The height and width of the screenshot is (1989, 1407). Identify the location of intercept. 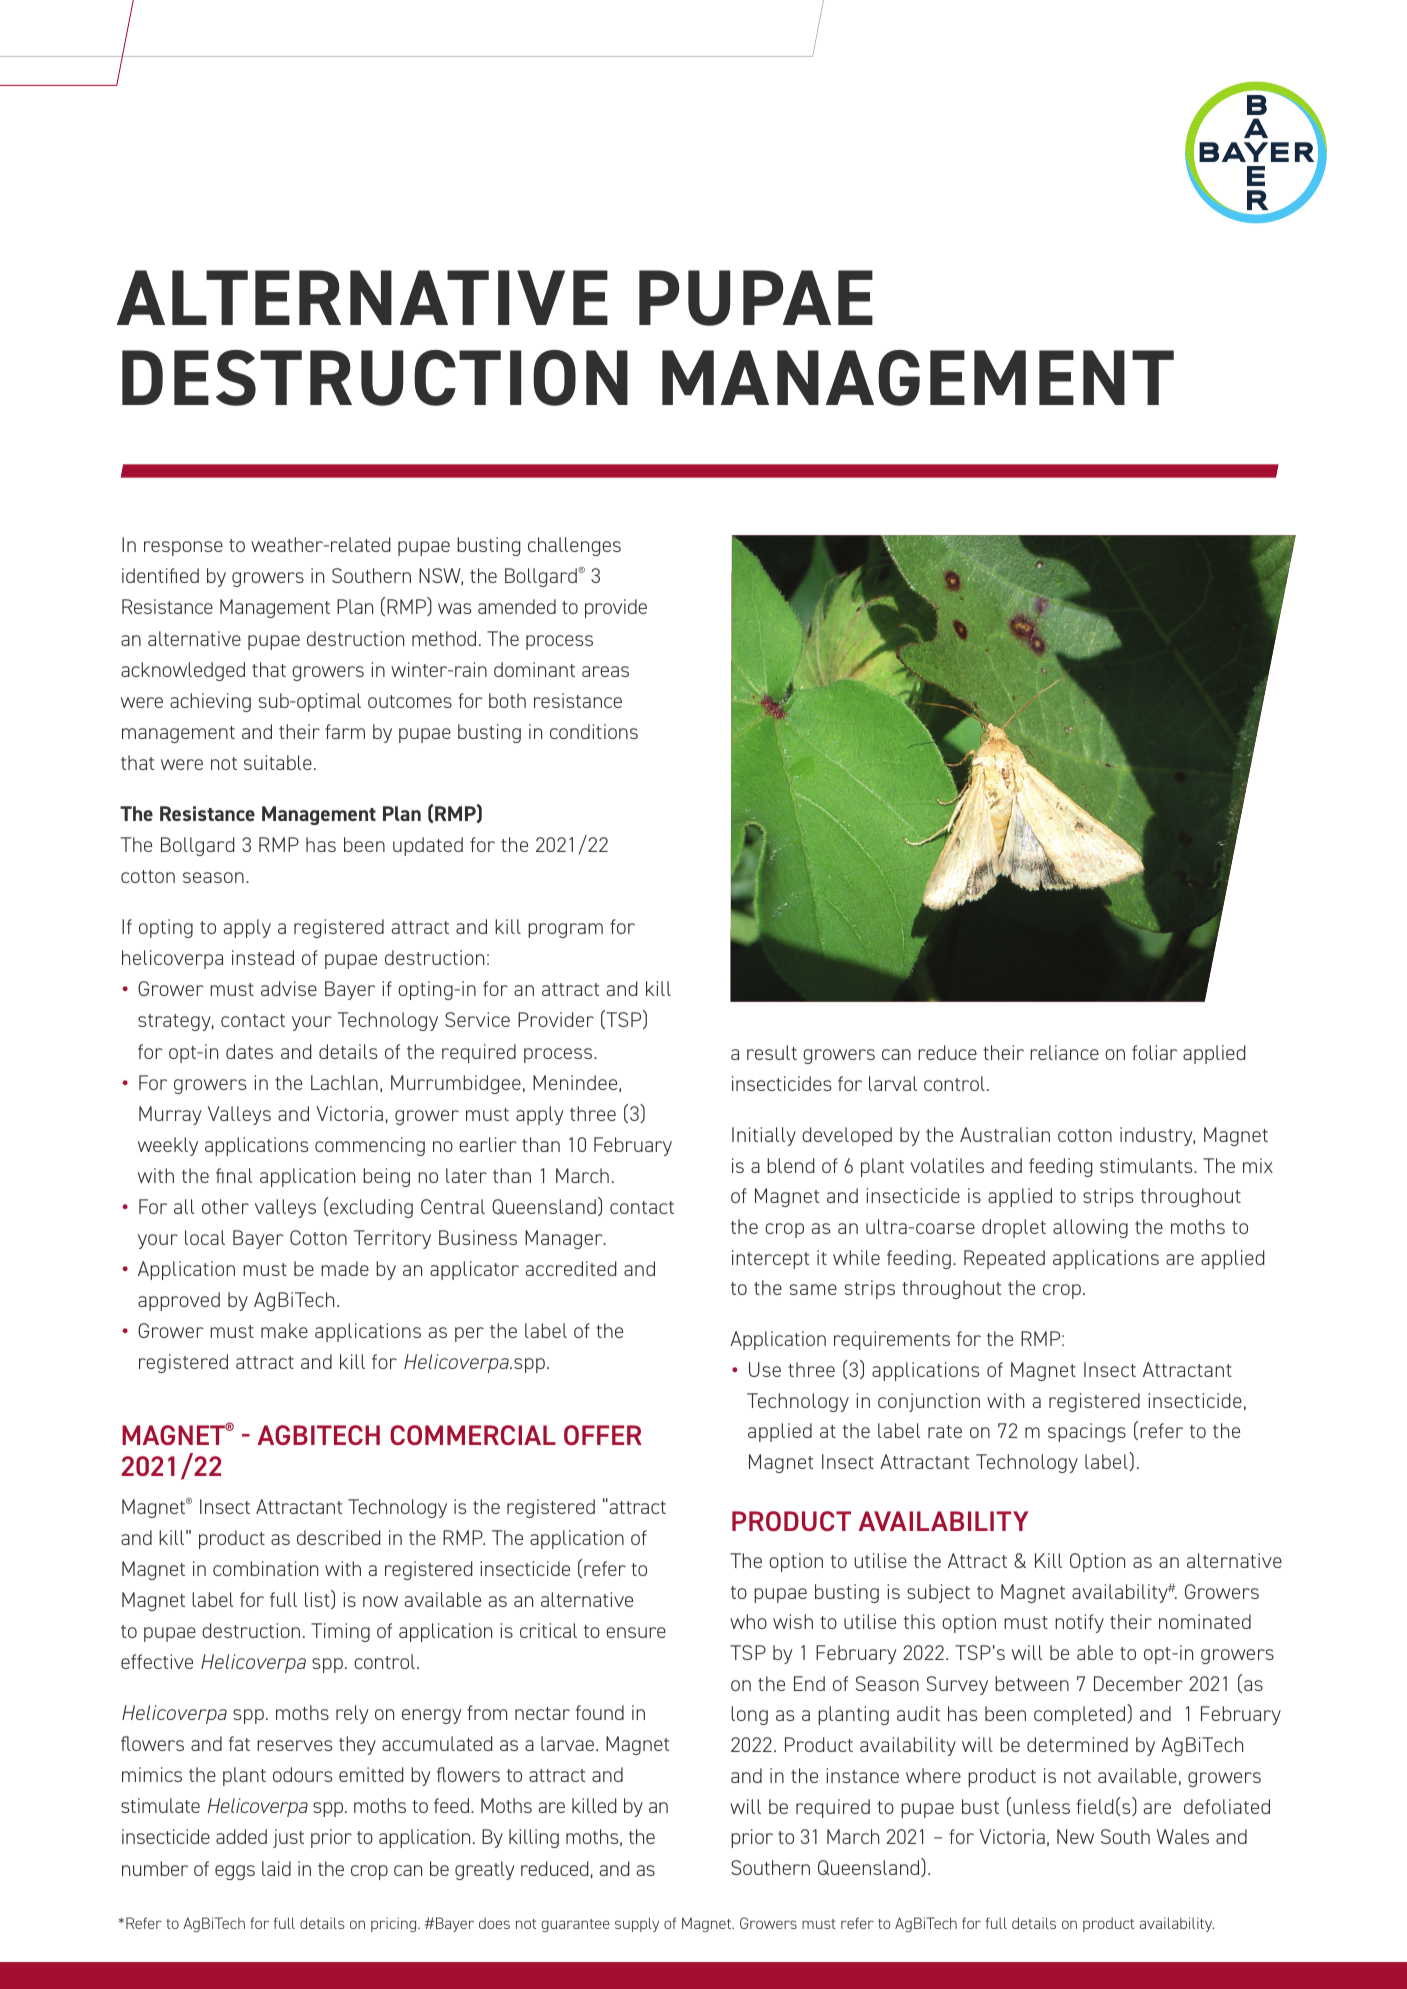
(770, 1259).
